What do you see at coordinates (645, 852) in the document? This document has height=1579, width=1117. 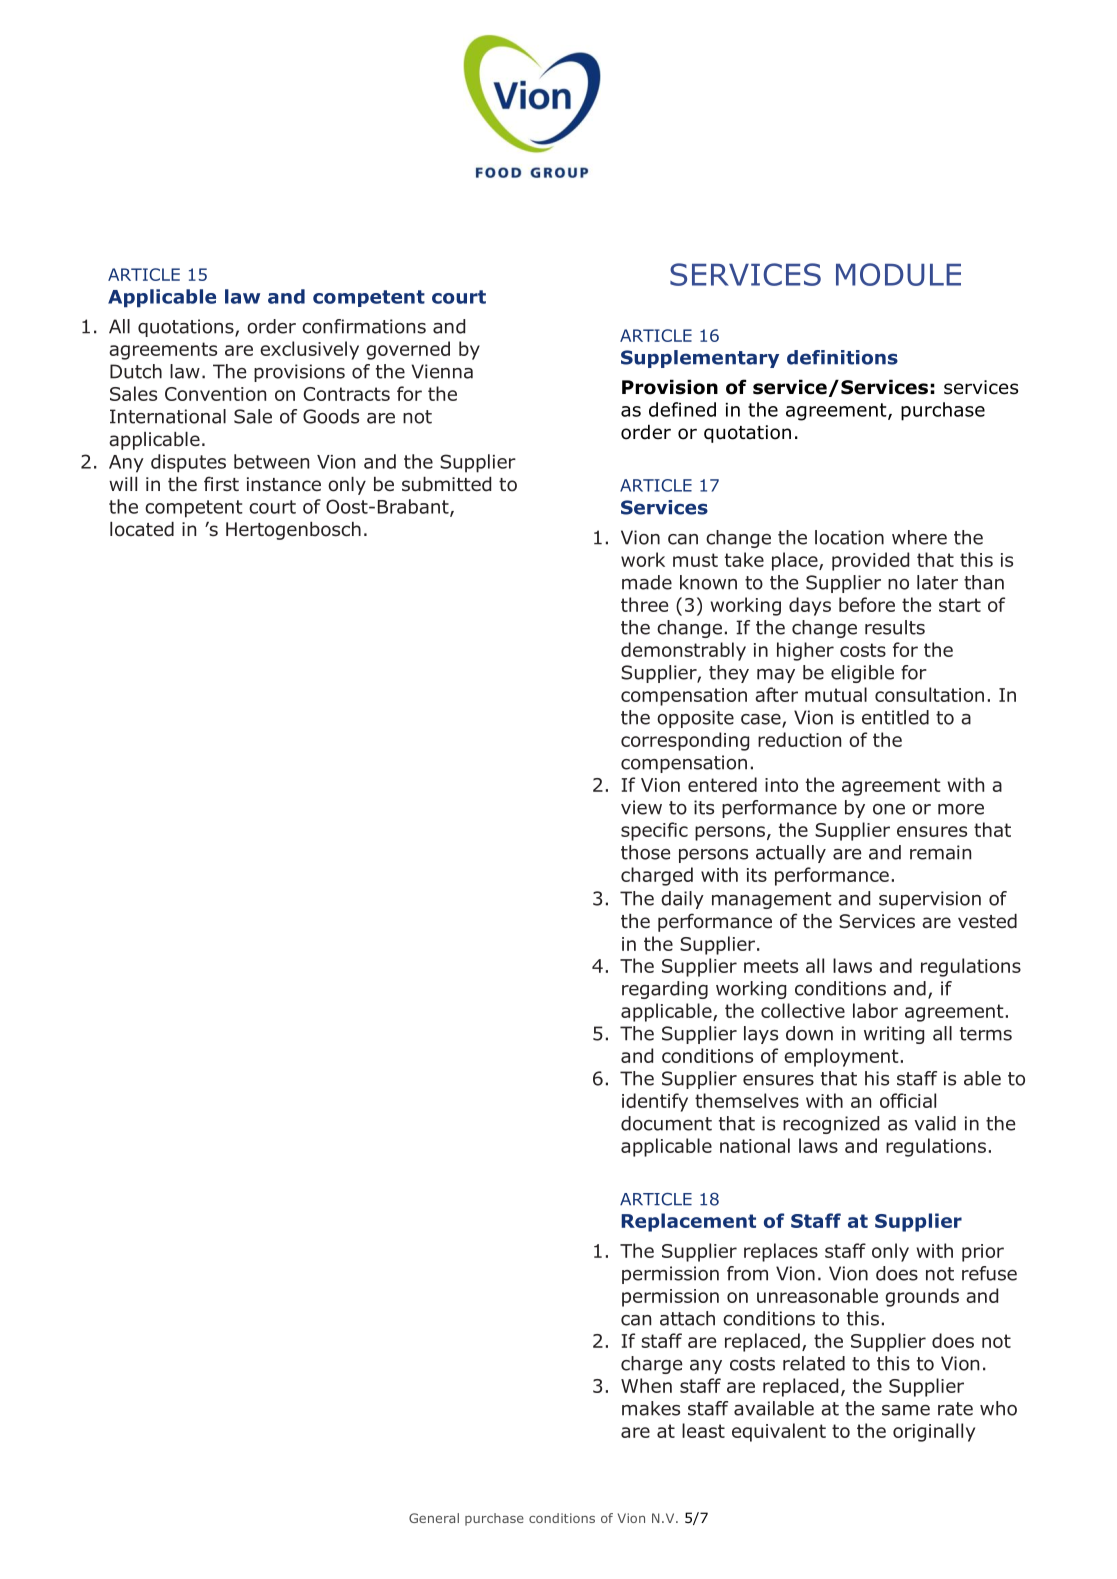 I see `those` at bounding box center [645, 852].
